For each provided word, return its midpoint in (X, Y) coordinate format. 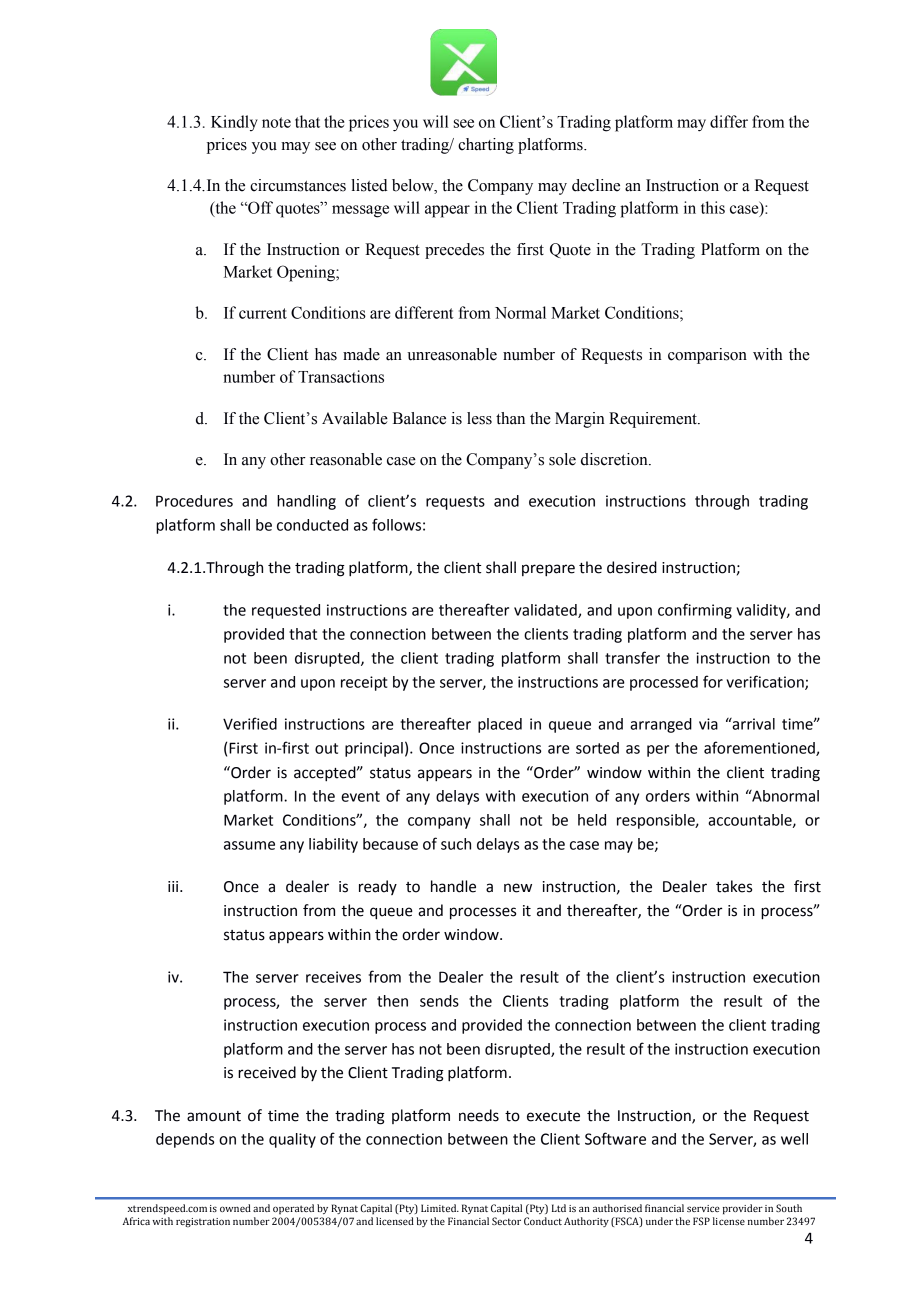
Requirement (654, 420)
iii (174, 886)
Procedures (194, 501)
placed (500, 725)
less (479, 418)
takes (734, 886)
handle (453, 886)
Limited (440, 1208)
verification (766, 682)
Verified (250, 723)
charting (486, 146)
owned (235, 1208)
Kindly (234, 123)
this (713, 207)
